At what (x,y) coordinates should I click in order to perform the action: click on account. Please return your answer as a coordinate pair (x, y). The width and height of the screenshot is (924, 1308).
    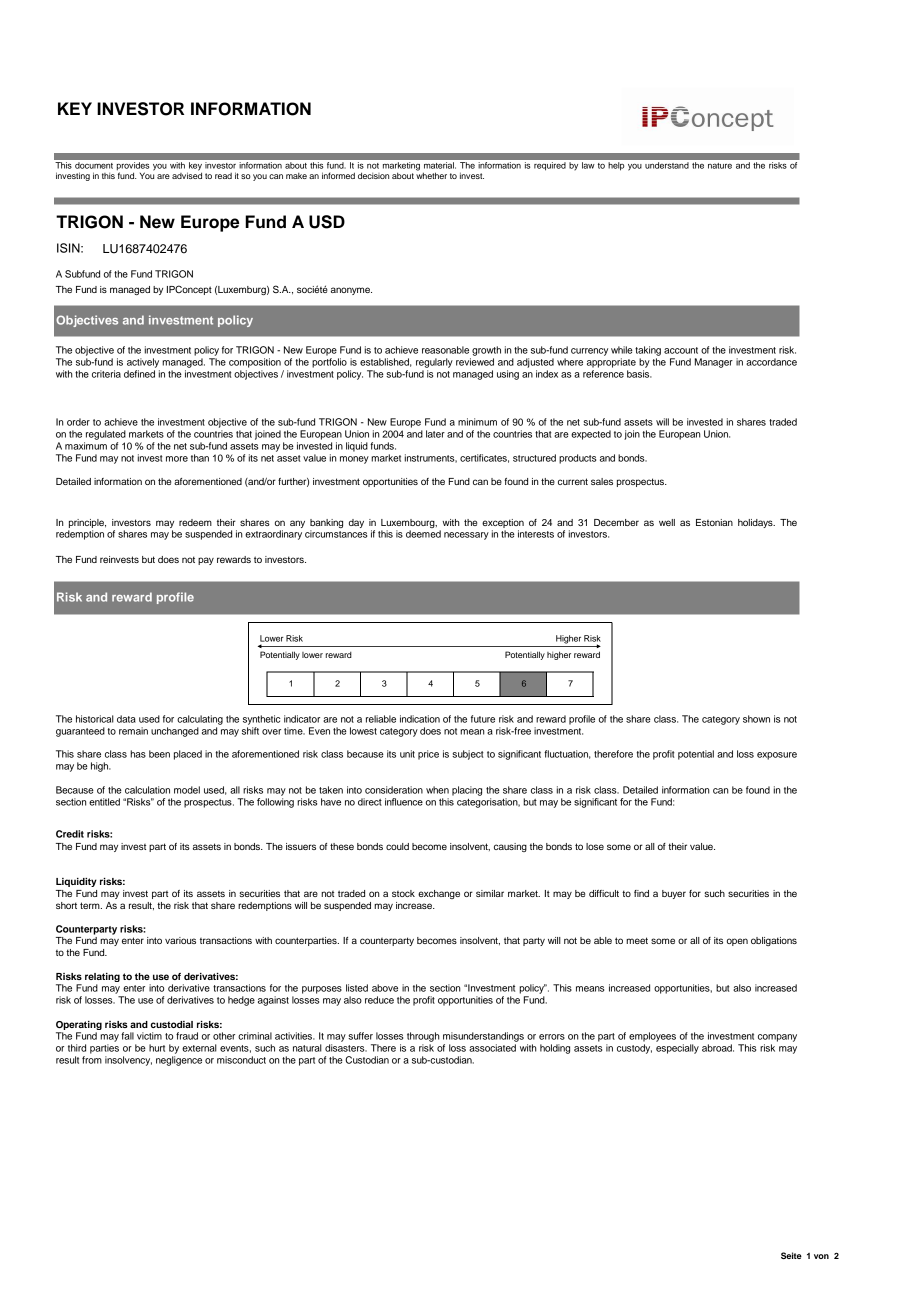
    Looking at the image, I should click on (681, 350).
